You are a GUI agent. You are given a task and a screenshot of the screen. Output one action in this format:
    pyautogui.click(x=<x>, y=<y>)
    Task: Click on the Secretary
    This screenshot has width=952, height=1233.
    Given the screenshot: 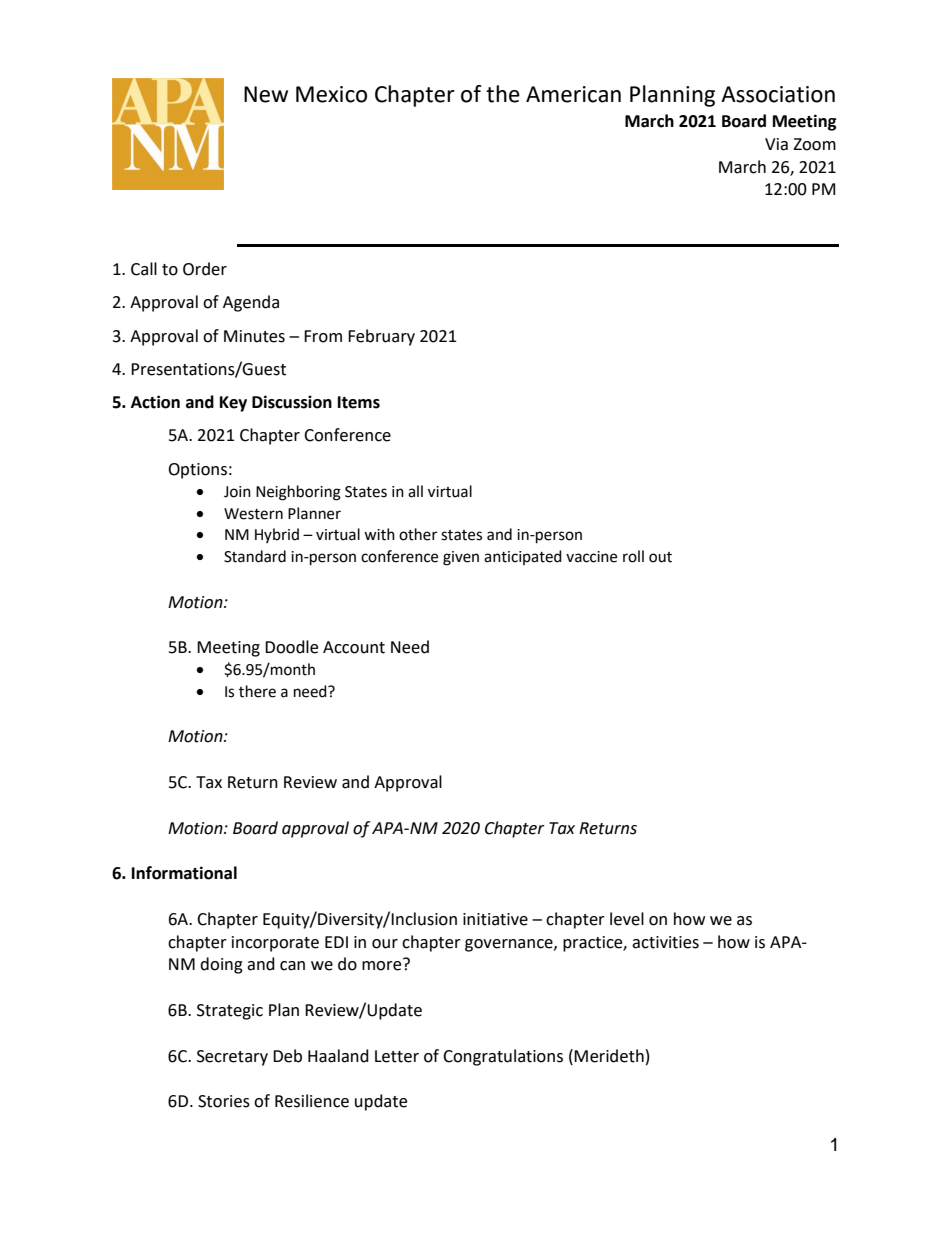 What is the action you would take?
    pyautogui.click(x=232, y=1058)
